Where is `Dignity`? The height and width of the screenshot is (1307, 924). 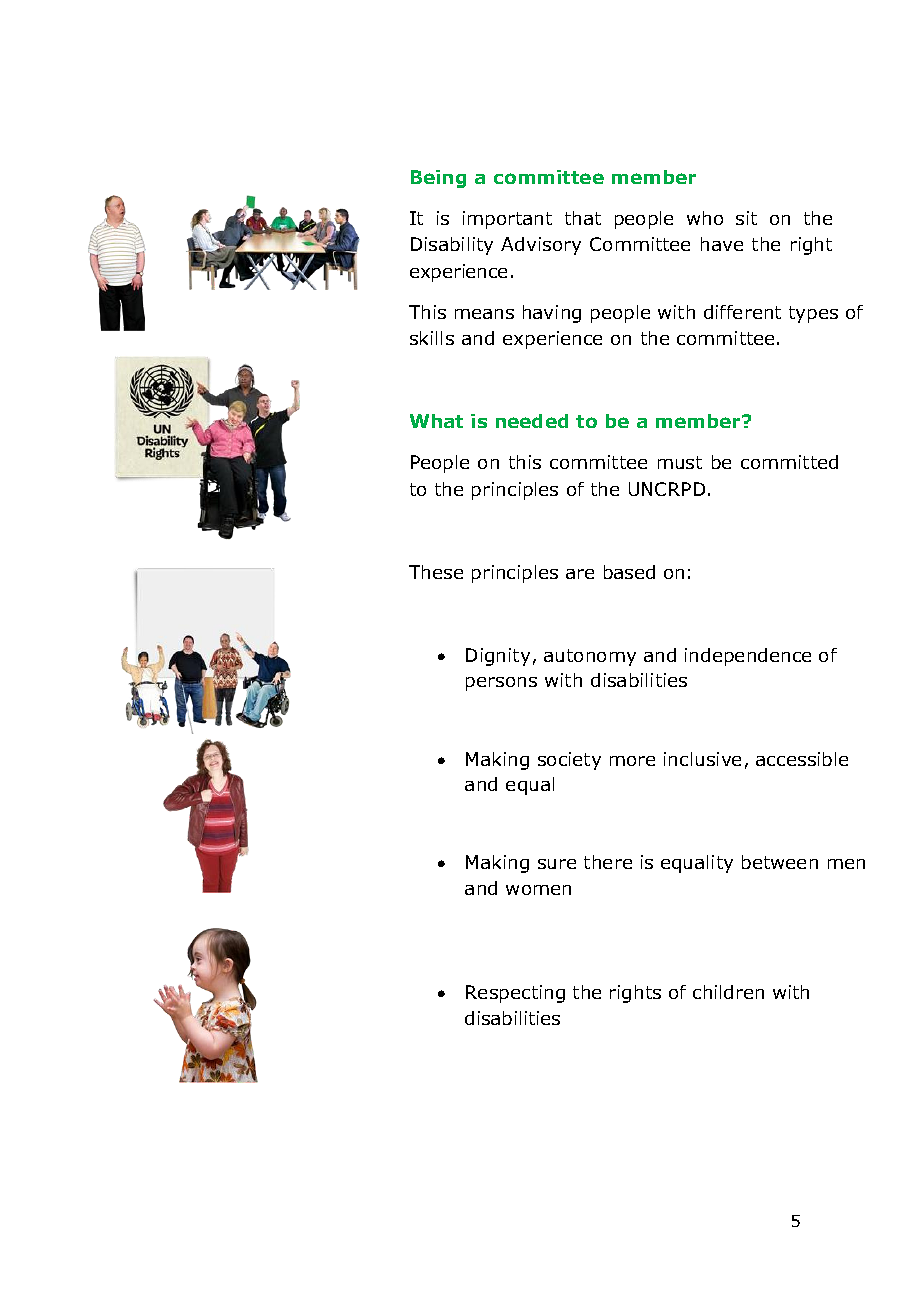 Dignity is located at coordinates (498, 657).
